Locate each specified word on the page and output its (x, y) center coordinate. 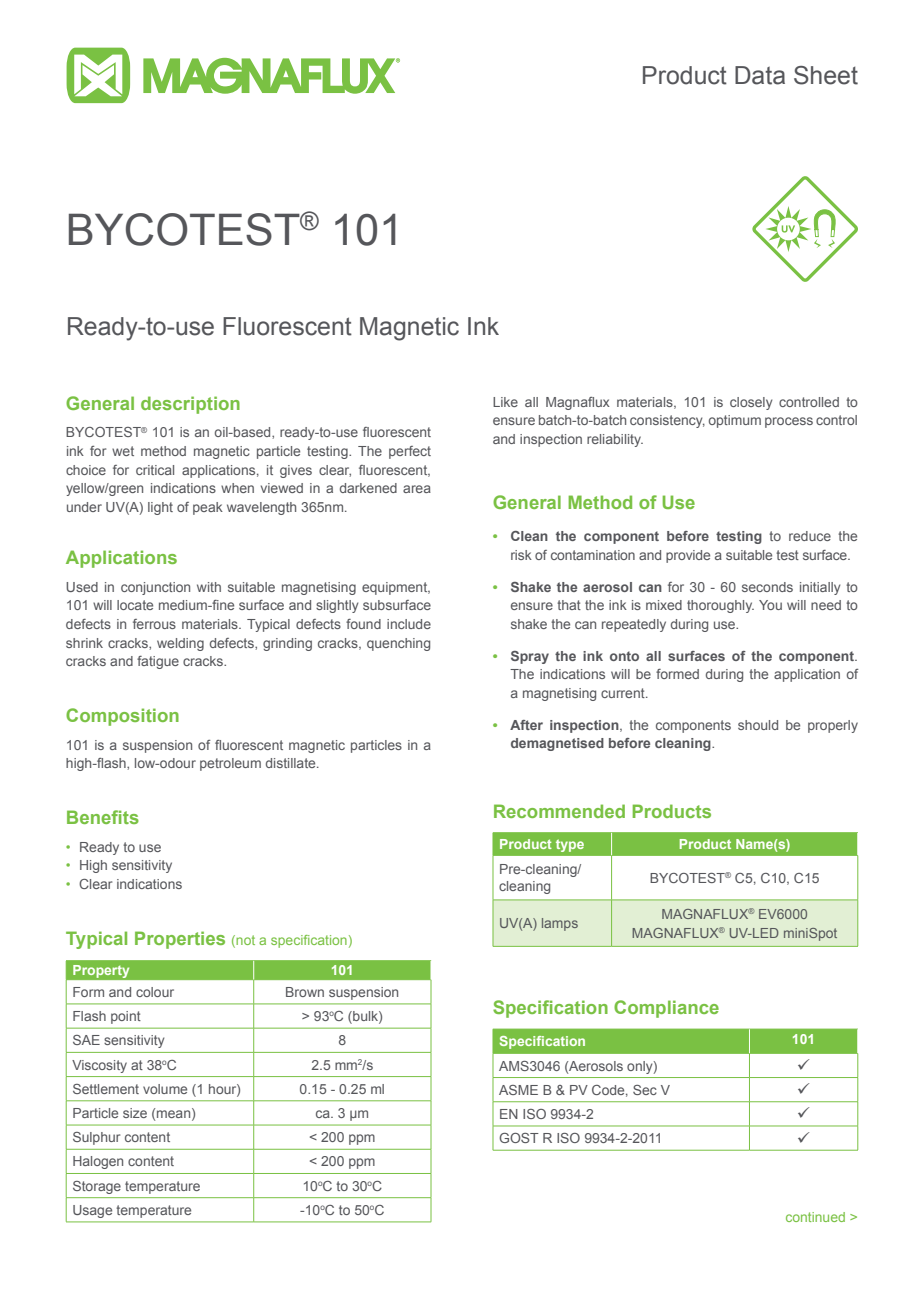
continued (815, 1217)
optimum (735, 421)
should (758, 725)
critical (155, 470)
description (190, 405)
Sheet (826, 75)
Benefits (103, 817)
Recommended (559, 811)
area (417, 489)
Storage (97, 1187)
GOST (519, 1138)
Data (760, 75)
